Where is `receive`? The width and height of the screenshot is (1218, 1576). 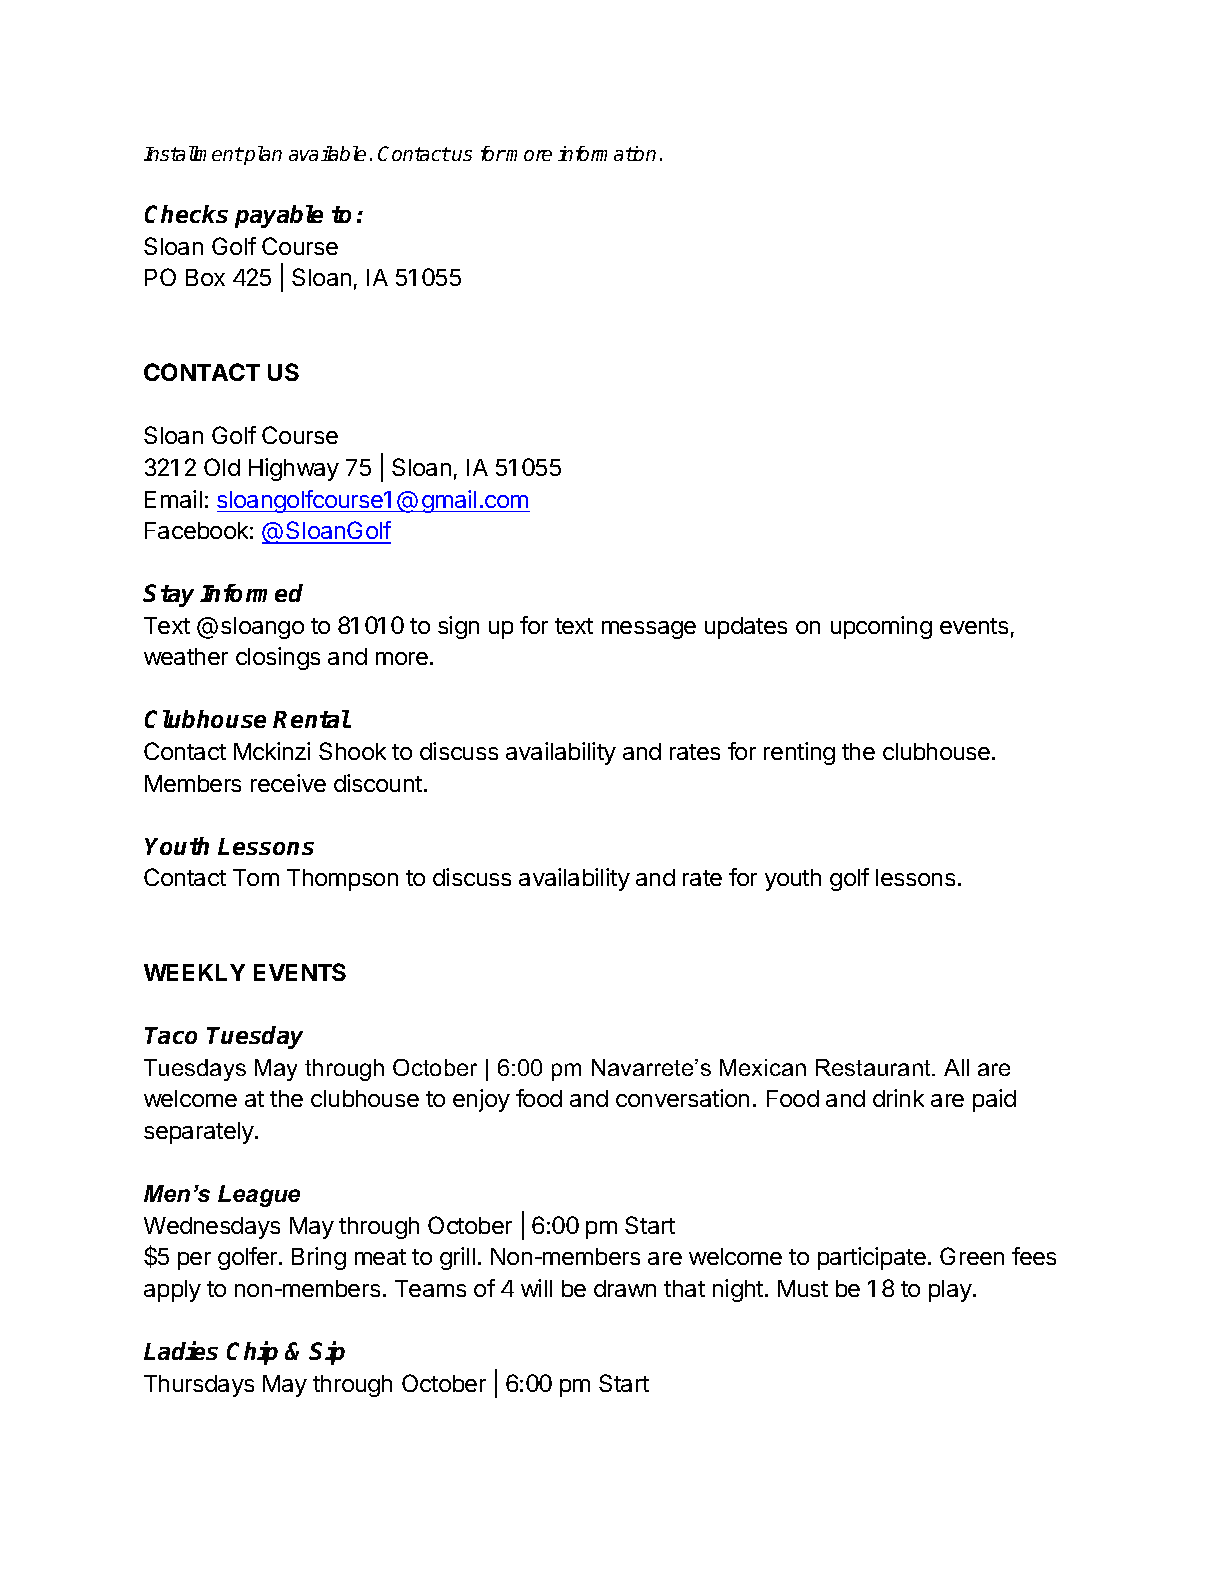 receive is located at coordinates (288, 783).
